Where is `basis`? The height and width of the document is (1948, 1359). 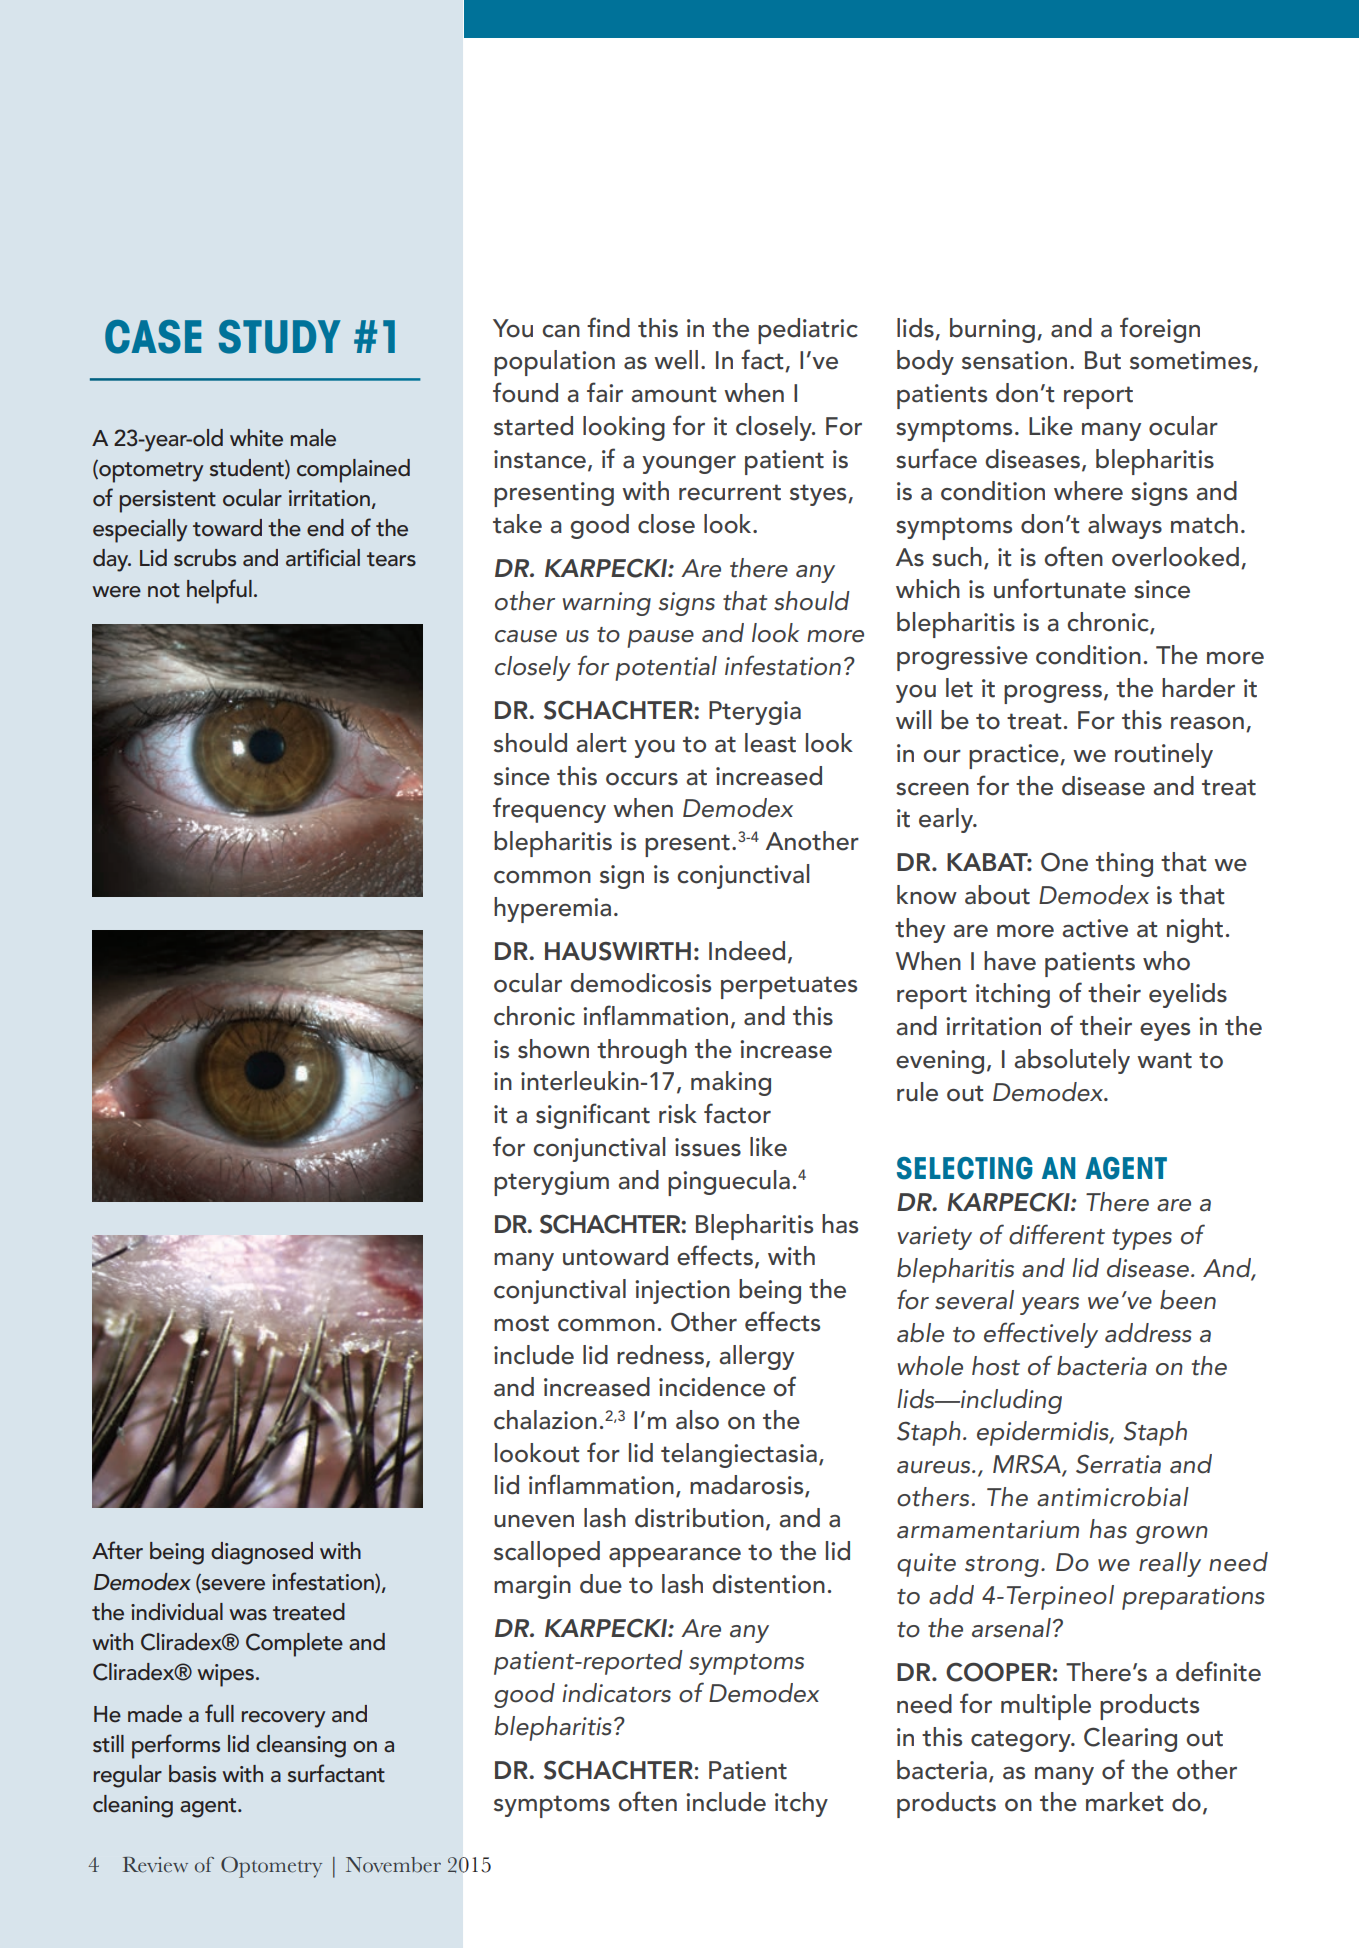
basis is located at coordinates (192, 1774).
